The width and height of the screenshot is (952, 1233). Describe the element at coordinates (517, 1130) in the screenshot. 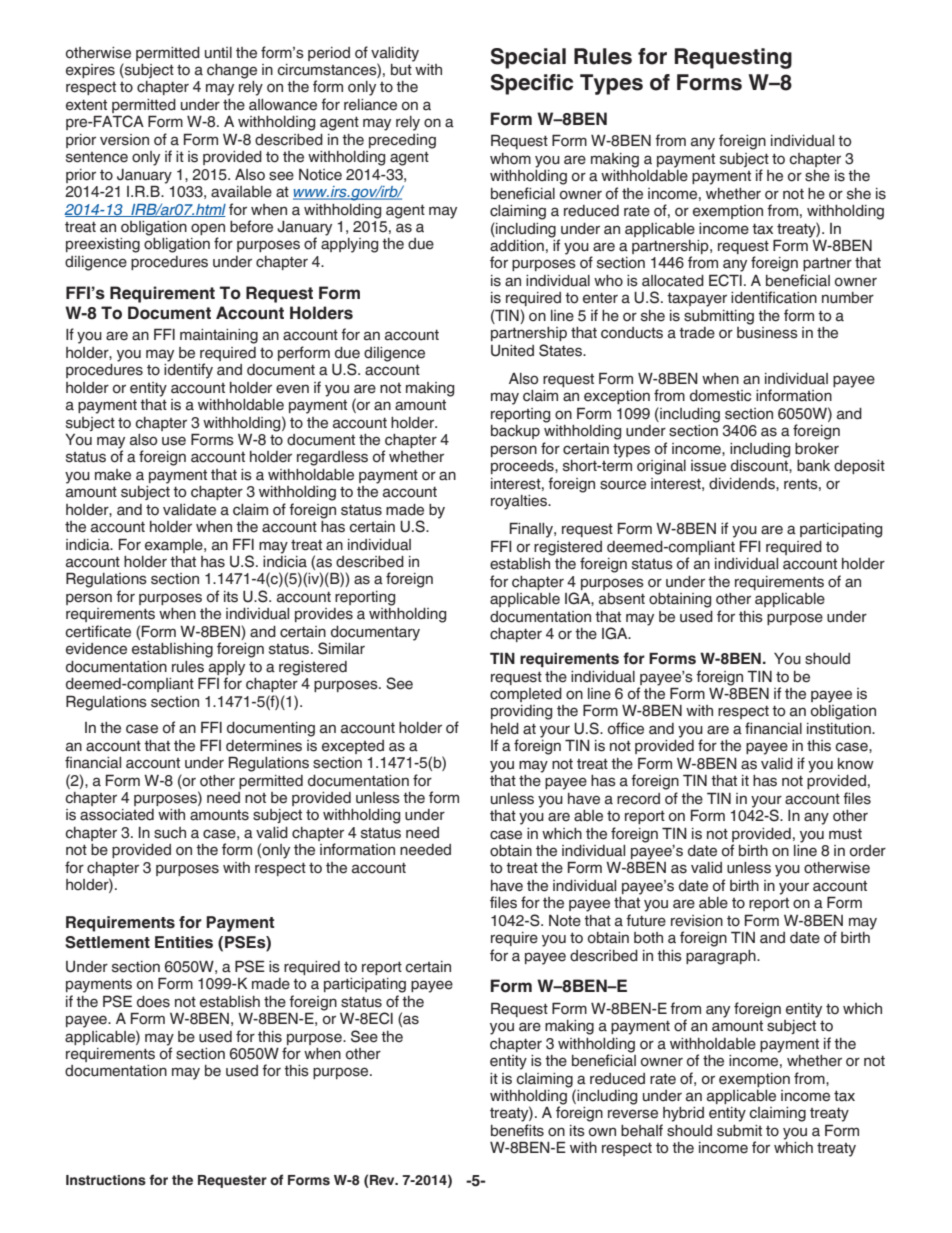

I see `benefits` at that location.
